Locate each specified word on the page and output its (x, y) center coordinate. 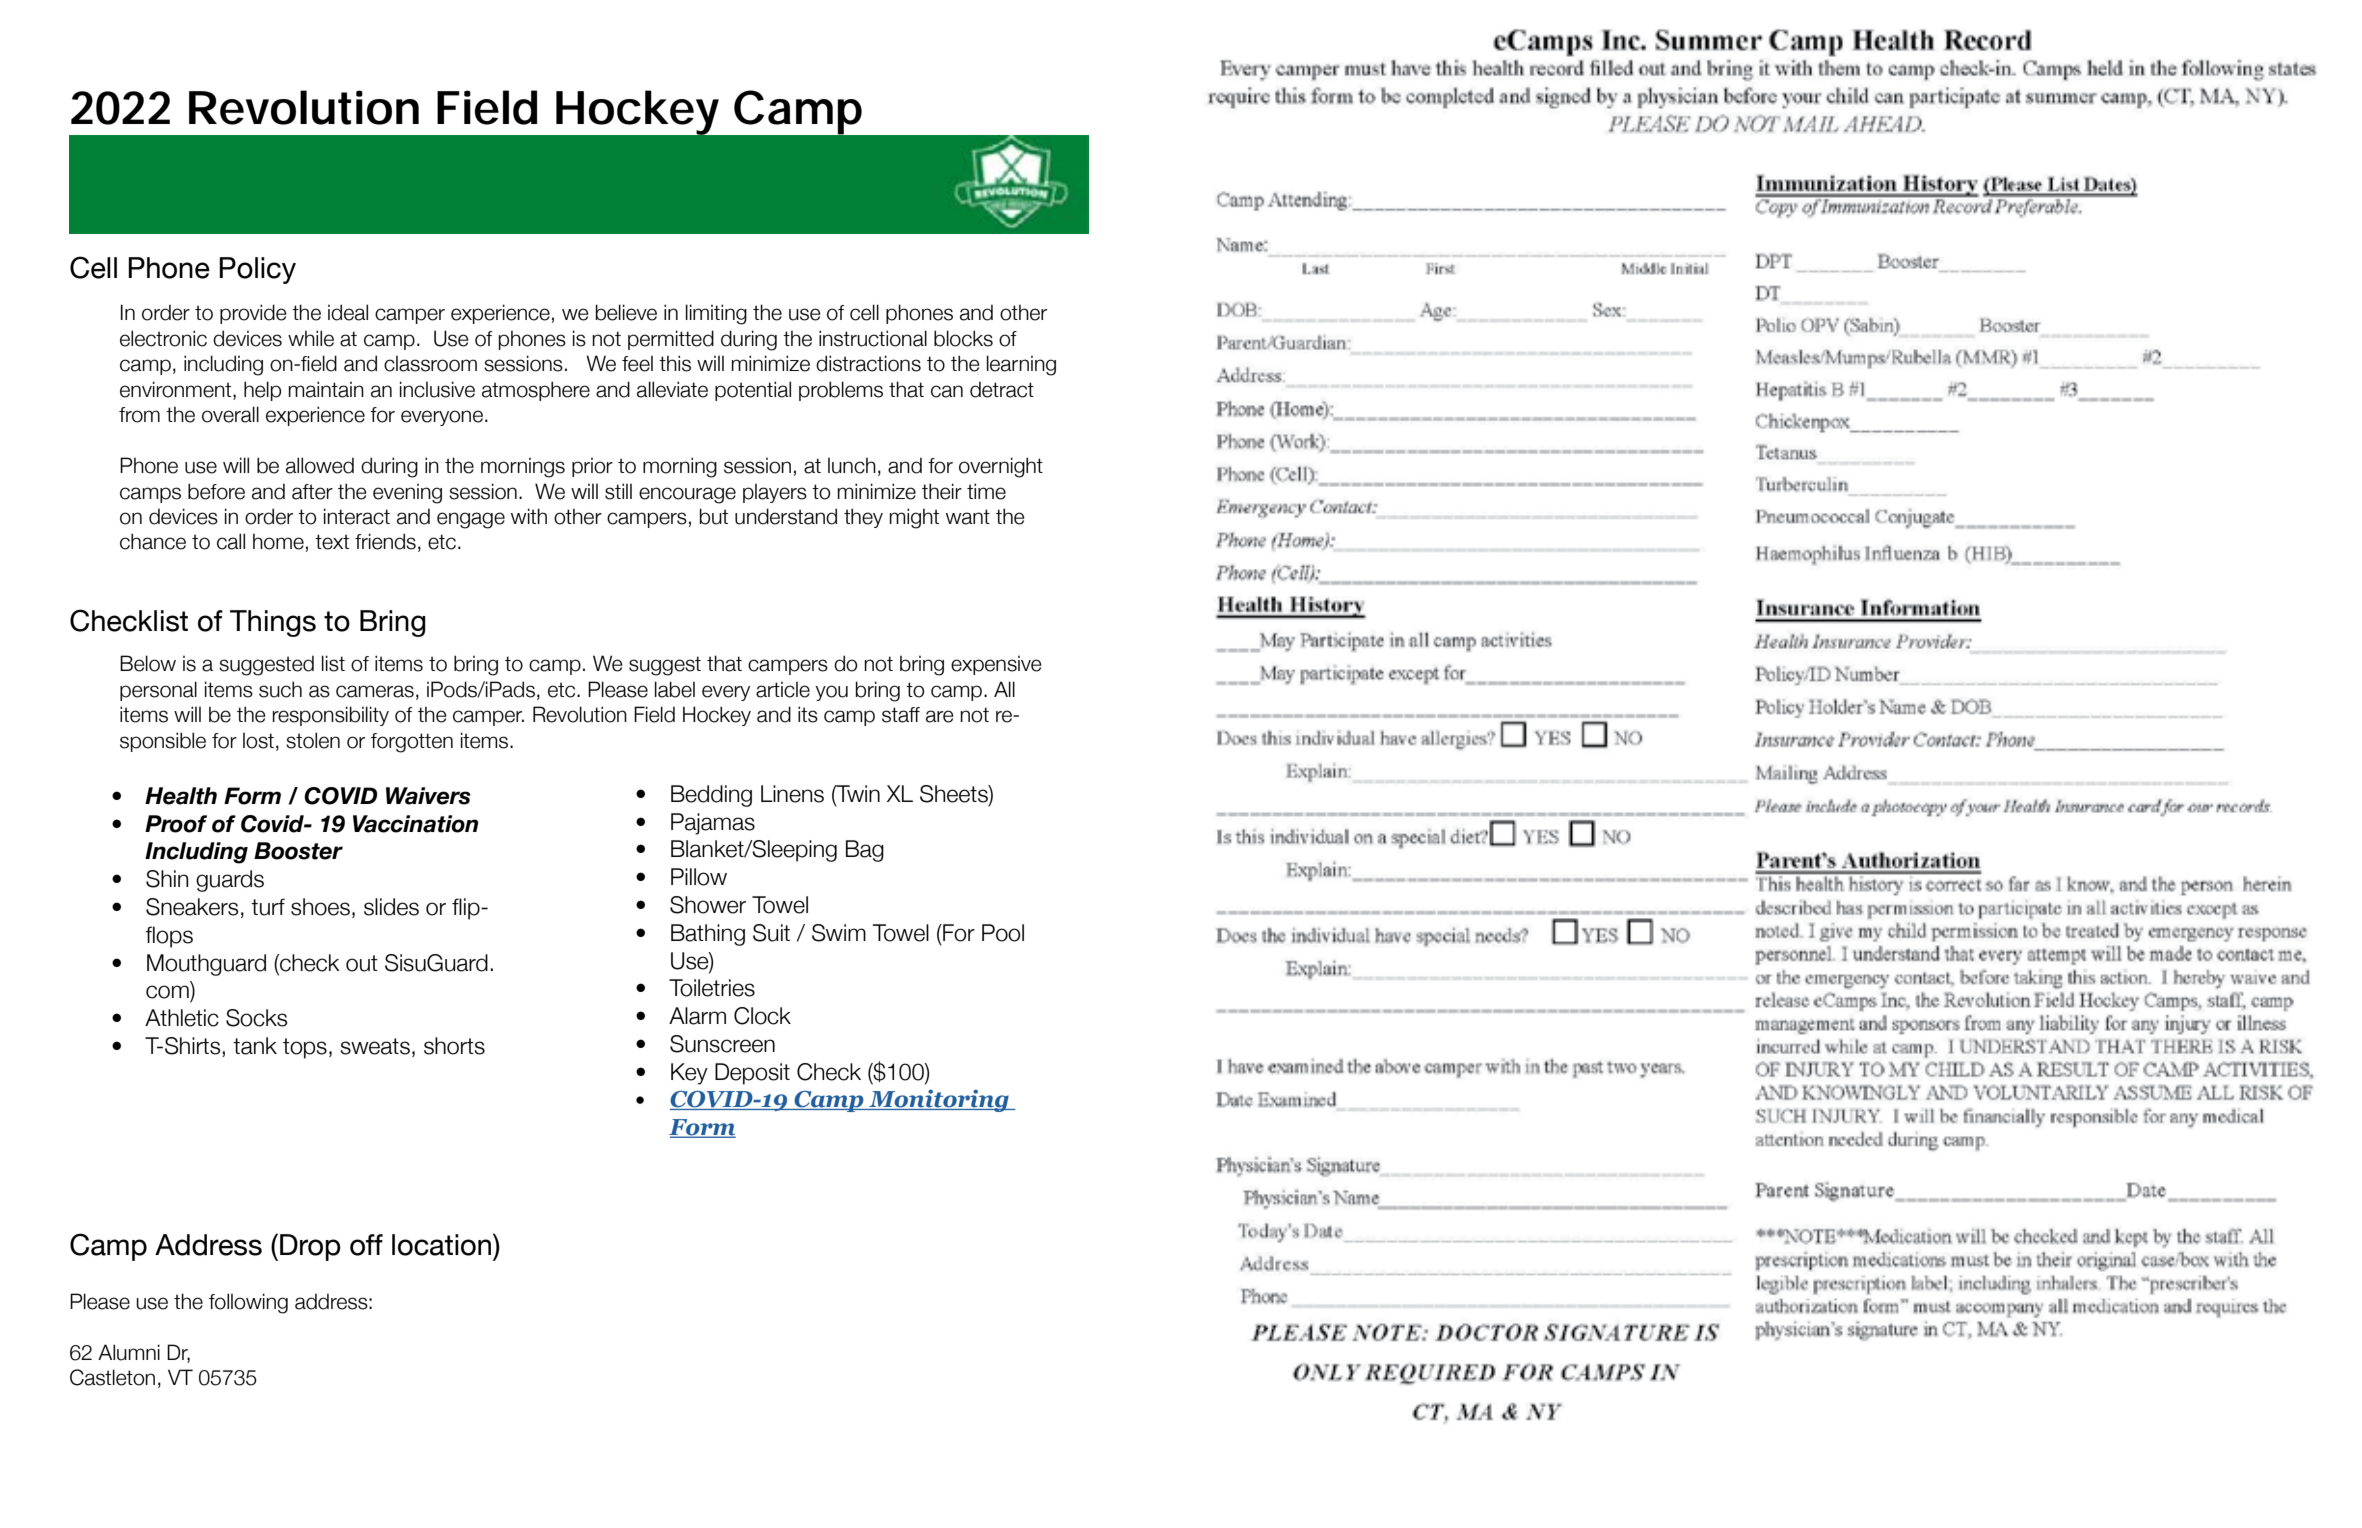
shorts (454, 1046)
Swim (839, 933)
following (248, 1303)
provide (253, 314)
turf (268, 907)
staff (901, 715)
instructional (873, 338)
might (914, 518)
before (216, 491)
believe (626, 312)
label (675, 689)
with (529, 516)
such (280, 689)
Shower (708, 905)
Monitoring (939, 1100)
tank (255, 1046)
